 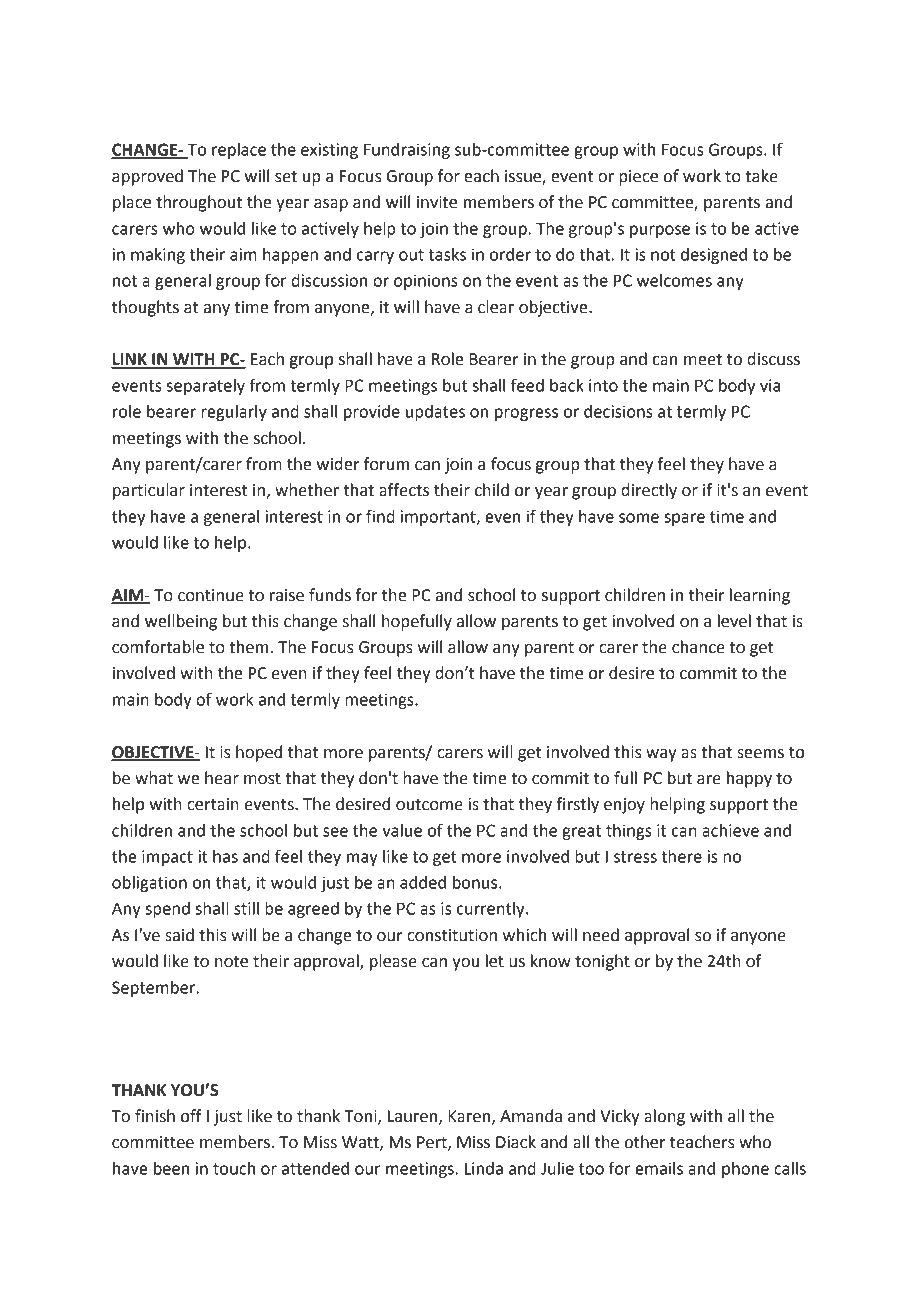 What do you see at coordinates (330, 595) in the screenshot?
I see `funds` at bounding box center [330, 595].
